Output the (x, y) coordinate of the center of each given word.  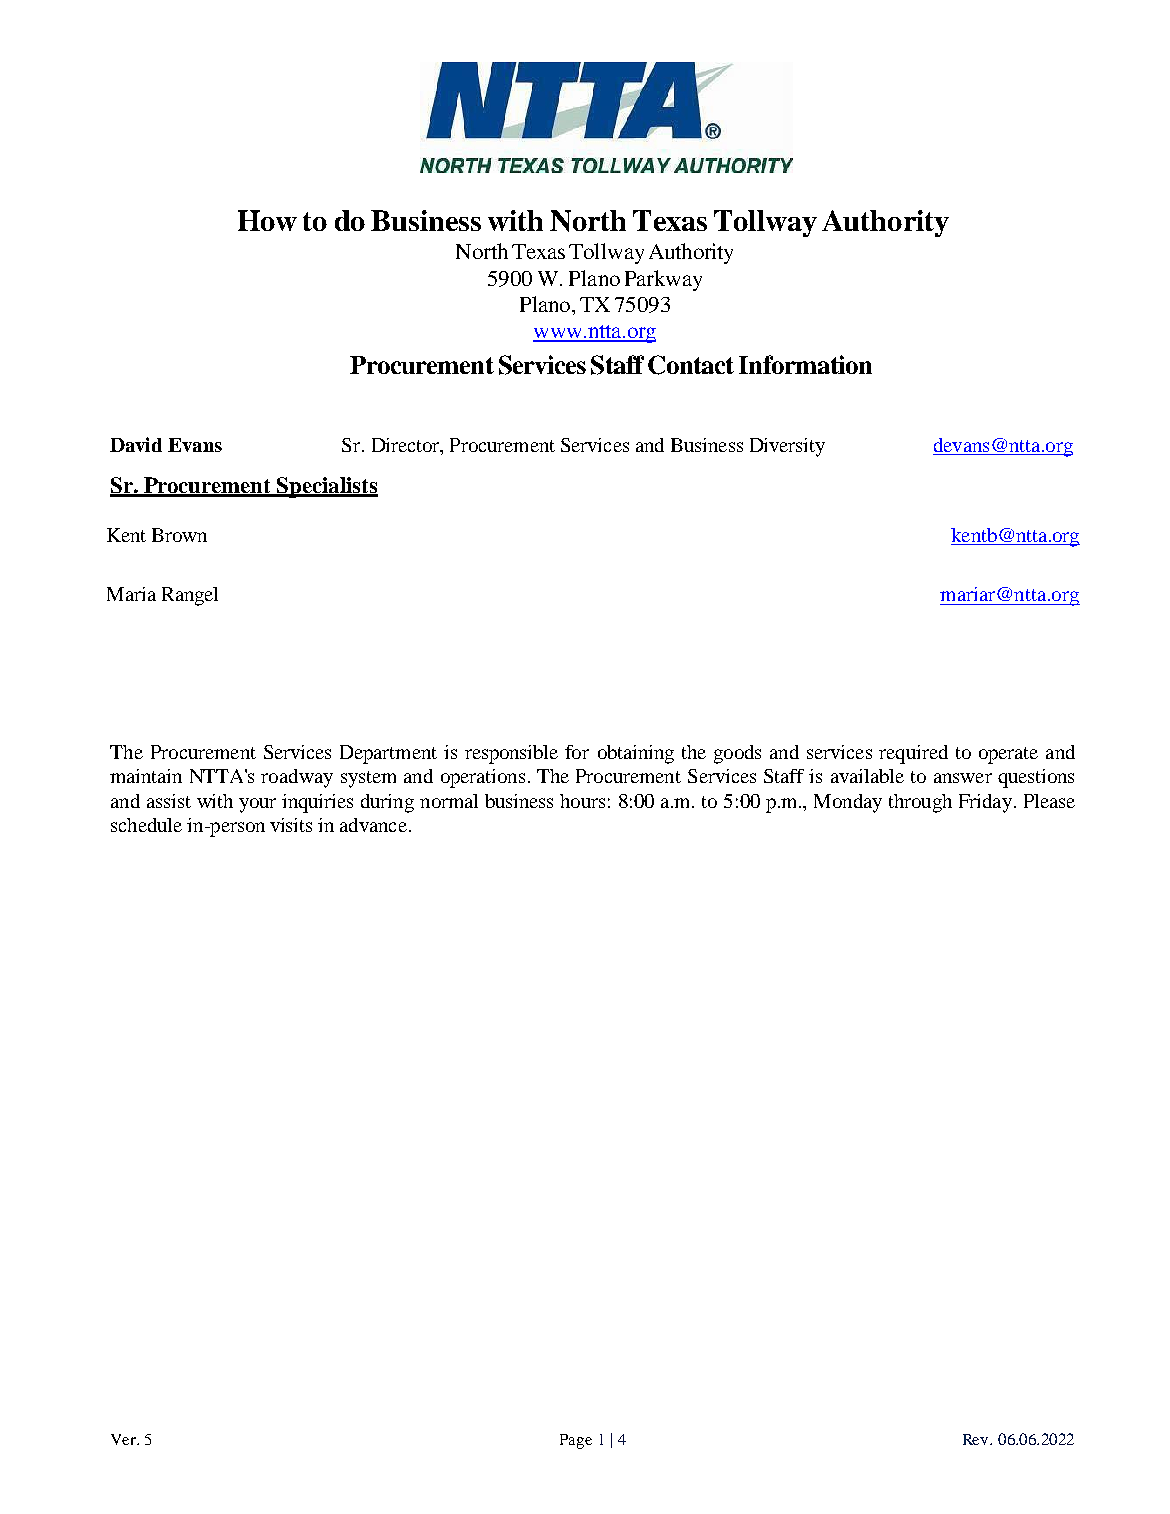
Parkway (663, 280)
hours (582, 801)
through (920, 803)
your (257, 805)
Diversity (787, 447)
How (267, 220)
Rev (977, 1439)
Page (576, 1441)
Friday (985, 803)
